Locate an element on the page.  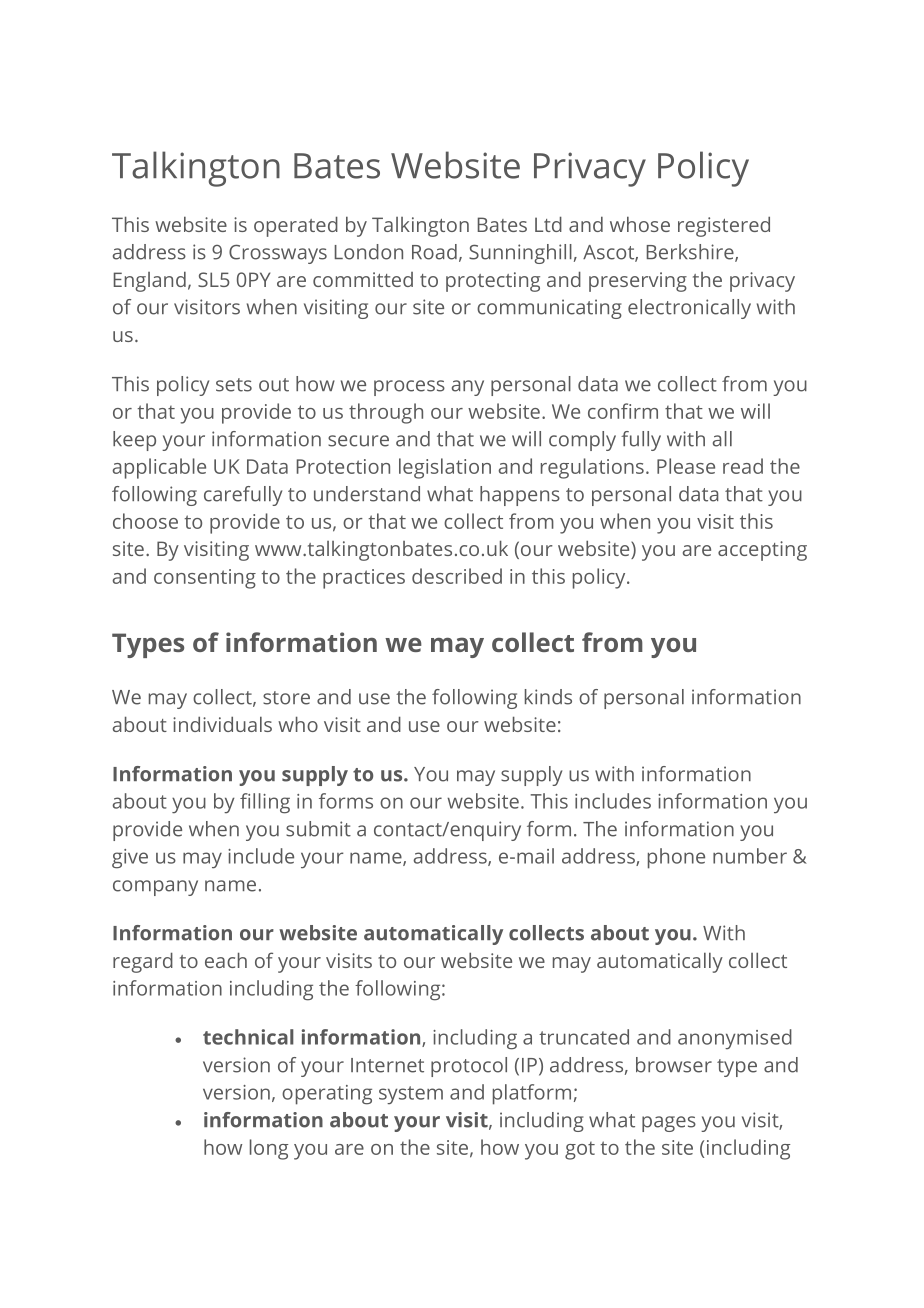
applicable is located at coordinates (159, 468).
